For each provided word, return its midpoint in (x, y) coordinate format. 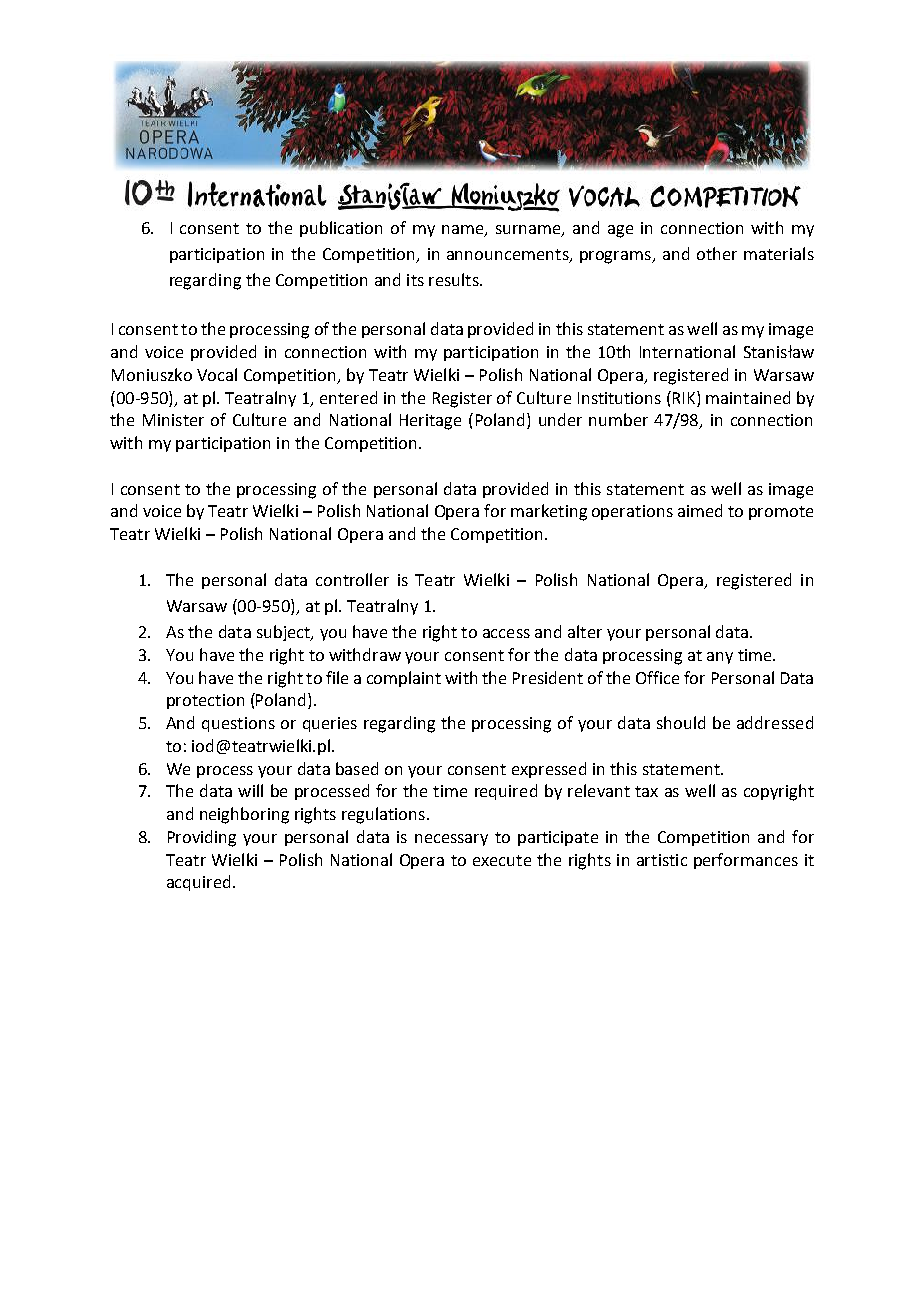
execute (502, 860)
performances (746, 861)
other (717, 253)
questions (238, 724)
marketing (549, 512)
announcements (509, 256)
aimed (700, 510)
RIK (684, 397)
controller (352, 579)
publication (341, 229)
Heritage (430, 422)
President (548, 677)
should (681, 722)
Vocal (217, 374)
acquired (198, 883)
